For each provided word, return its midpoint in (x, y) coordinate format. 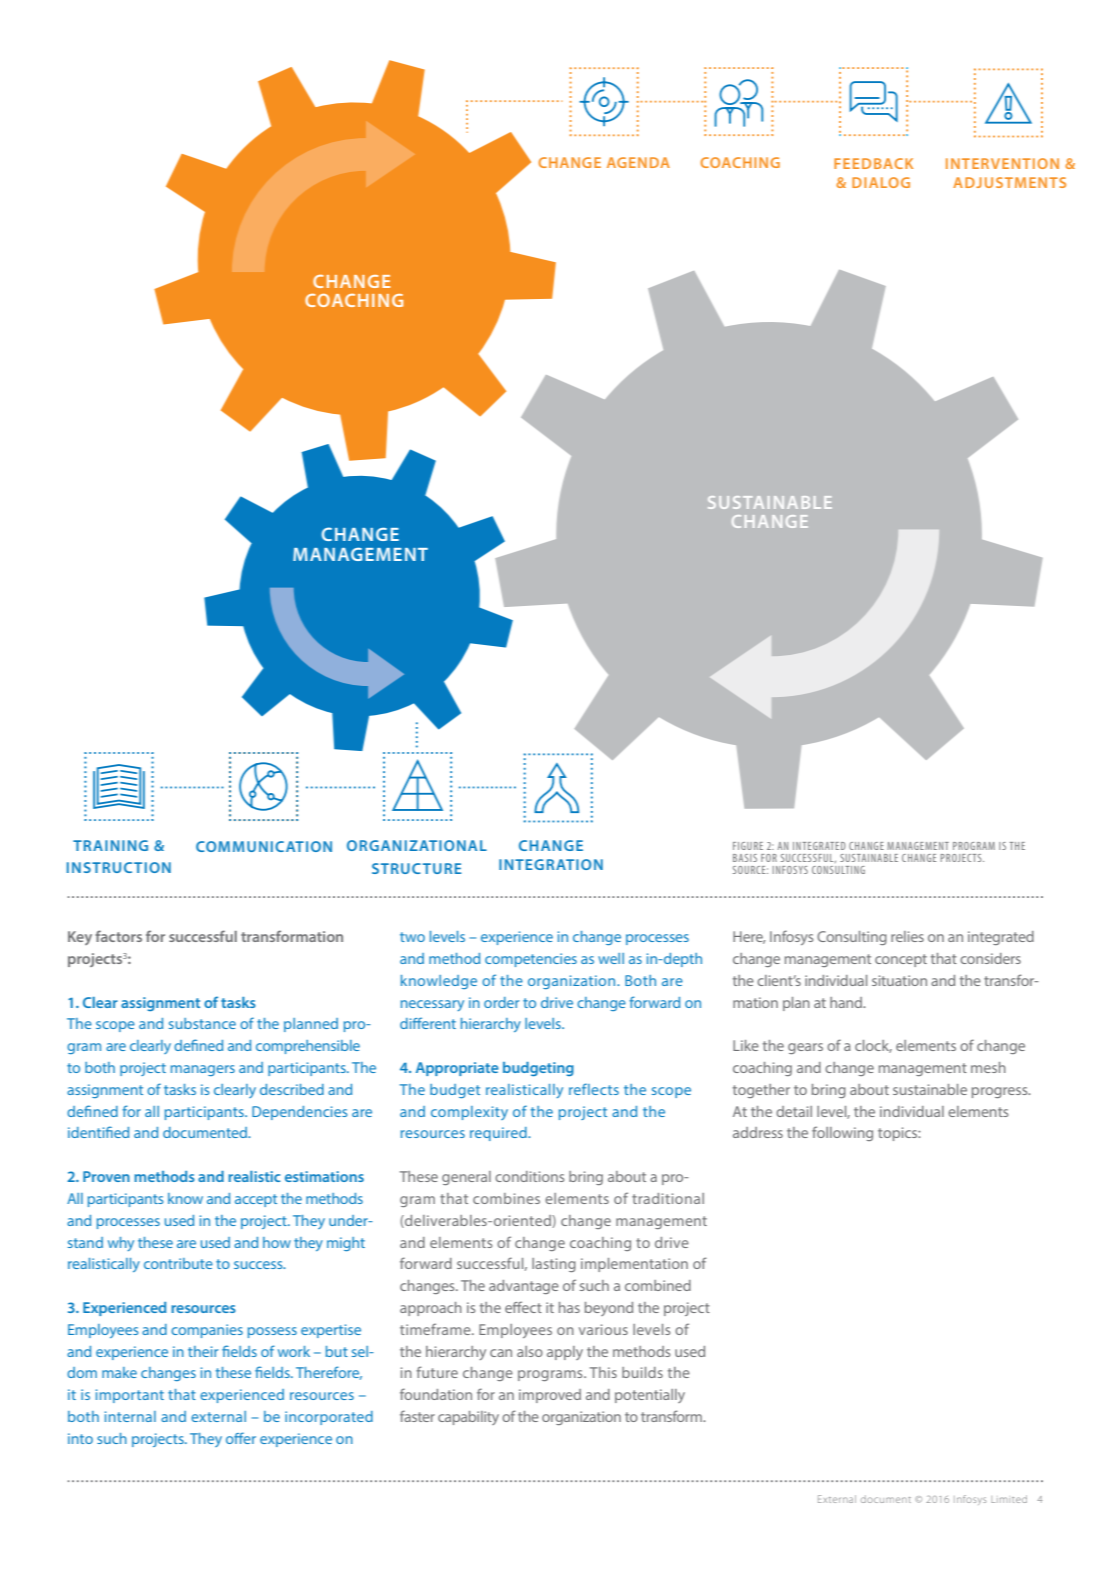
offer (241, 1438)
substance (202, 1023)
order (501, 1002)
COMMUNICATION (264, 846)
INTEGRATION (551, 864)
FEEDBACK (873, 163)
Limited (1009, 1499)
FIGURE (748, 846)
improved (550, 1396)
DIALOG (881, 182)
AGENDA (638, 162)
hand (847, 1002)
